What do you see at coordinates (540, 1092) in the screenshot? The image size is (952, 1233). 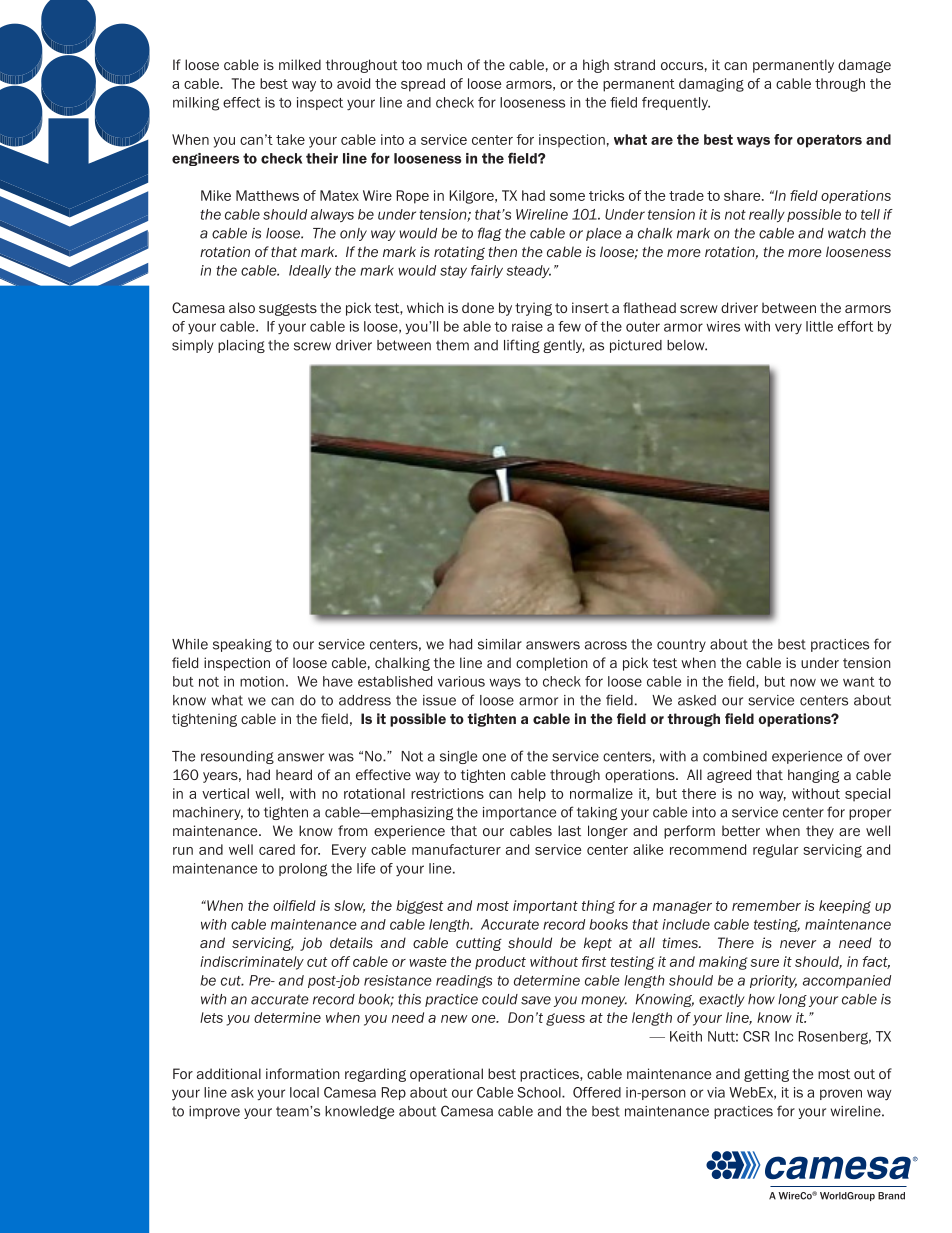 I see `School` at bounding box center [540, 1092].
